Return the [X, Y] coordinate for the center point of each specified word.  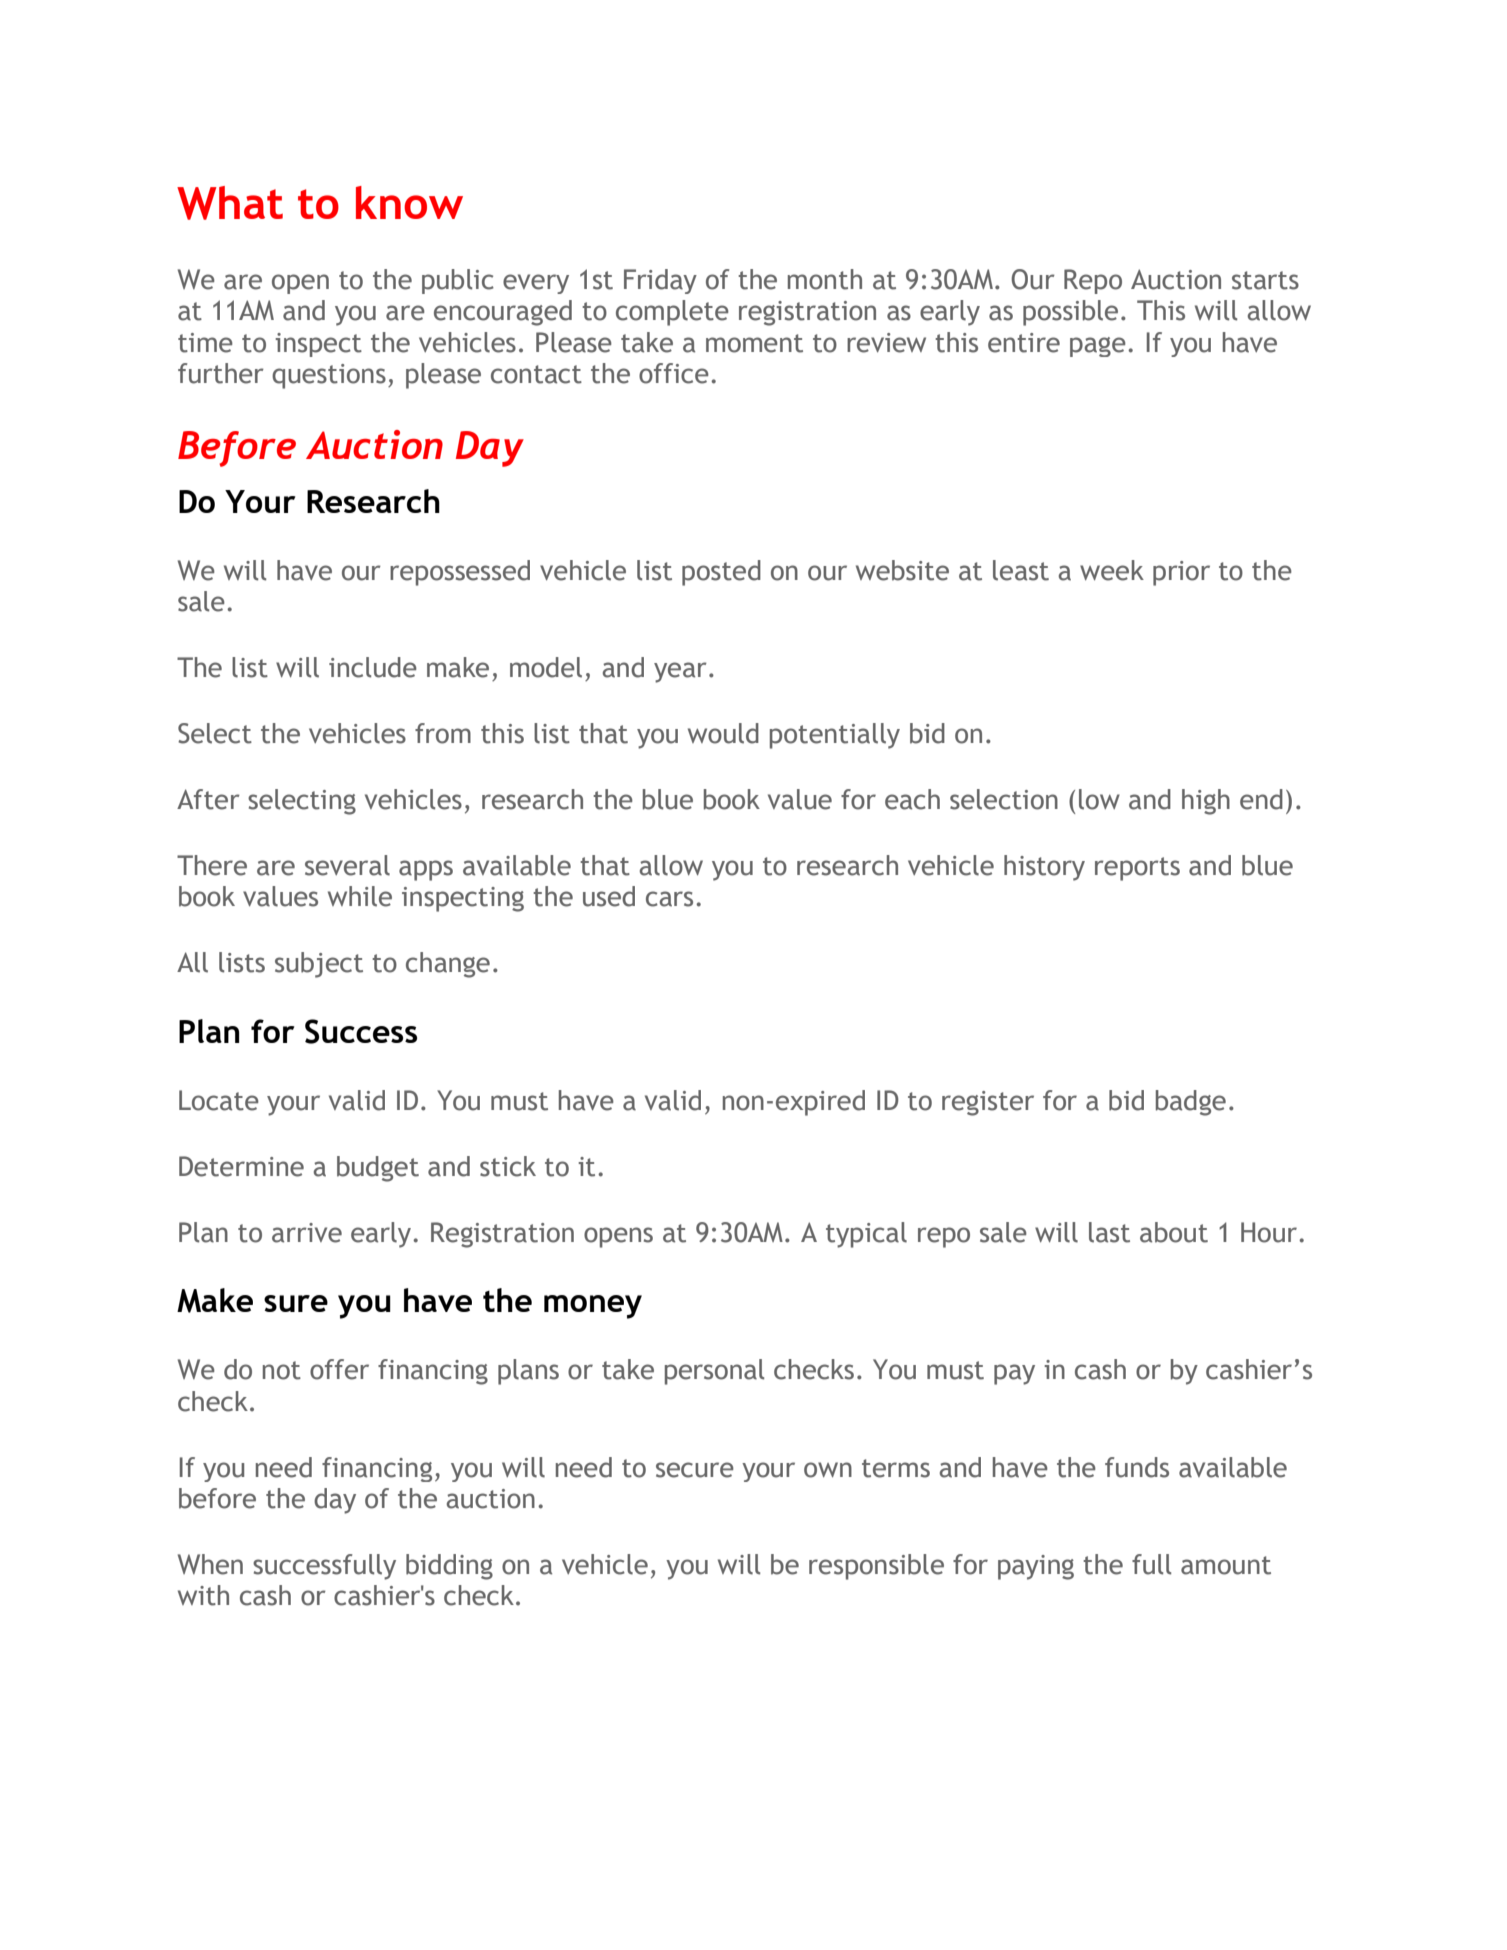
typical [866, 1235]
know [409, 202]
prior [1181, 573]
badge [1191, 1103]
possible [1070, 313]
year [680, 672]
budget [378, 1169]
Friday [660, 281]
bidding [449, 1567]
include [373, 667]
